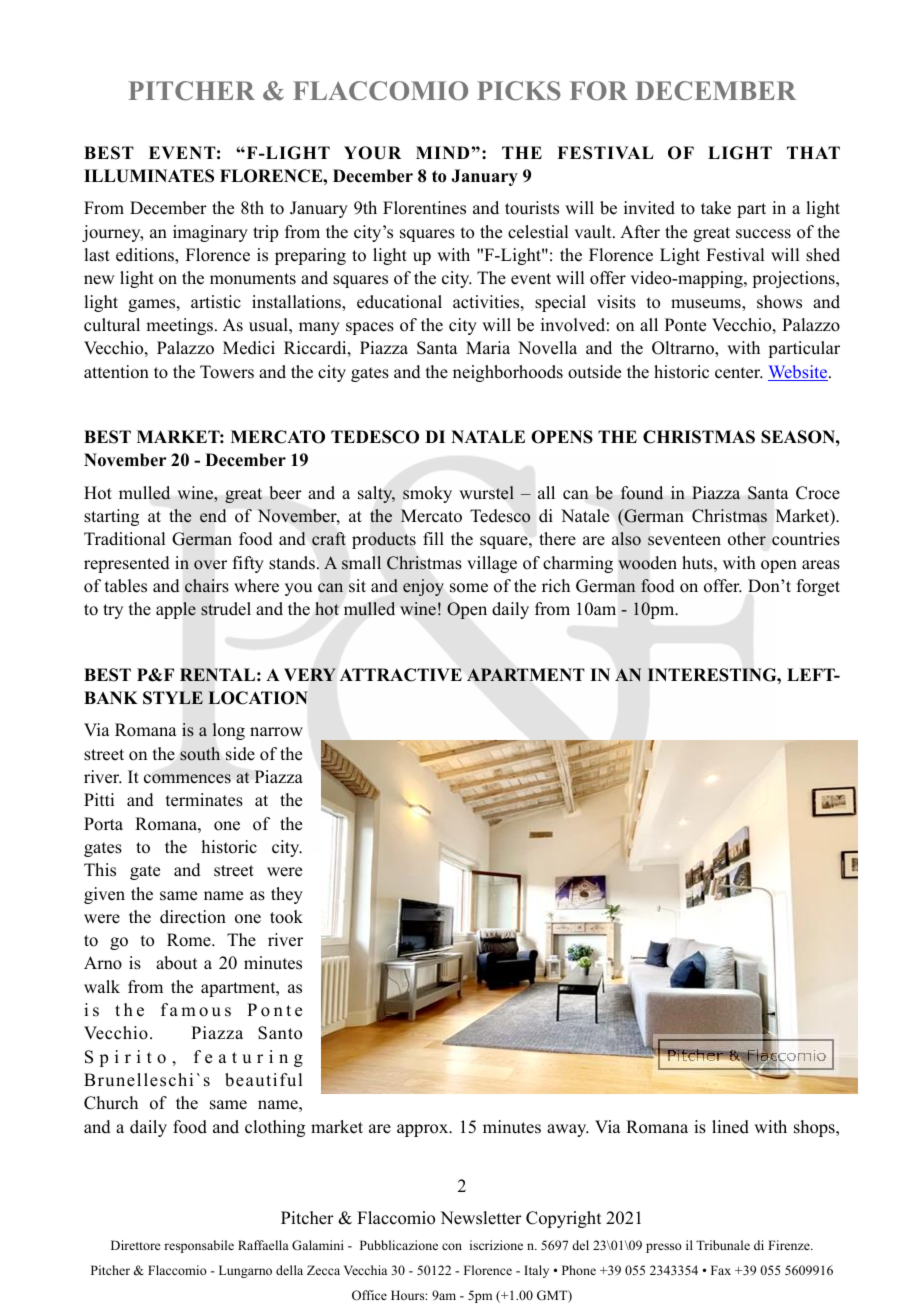 The height and width of the page is (1308, 924). What do you see at coordinates (452, 1246) in the page?
I see `con` at bounding box center [452, 1246].
